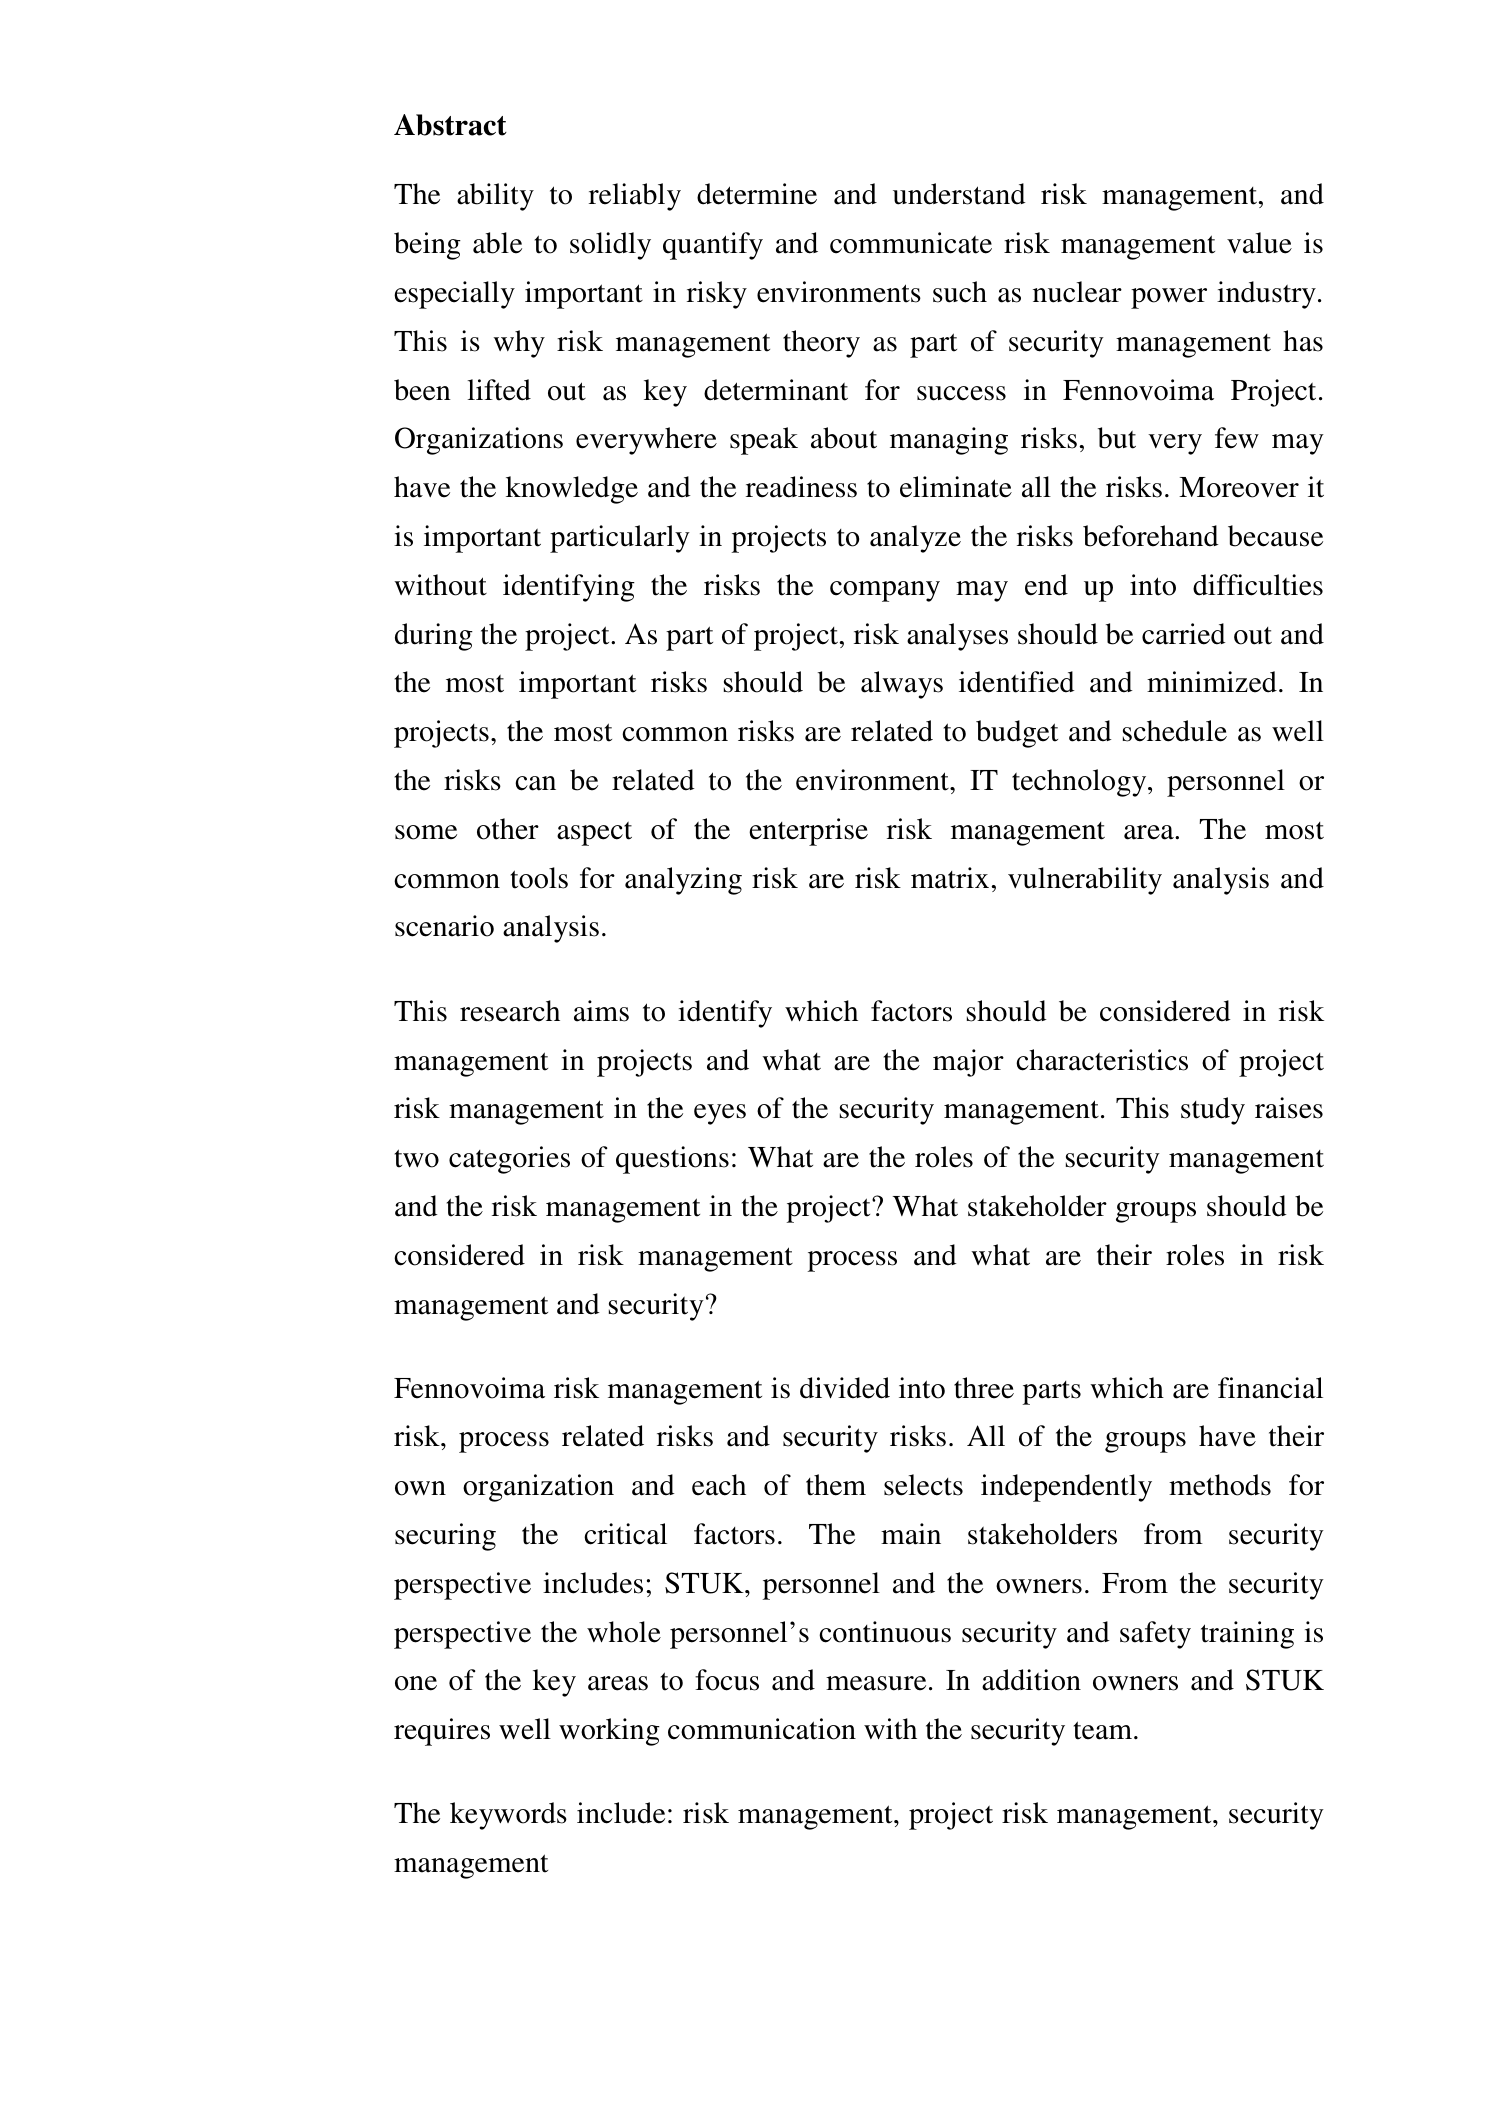  I want to click on communicate, so click(911, 243).
